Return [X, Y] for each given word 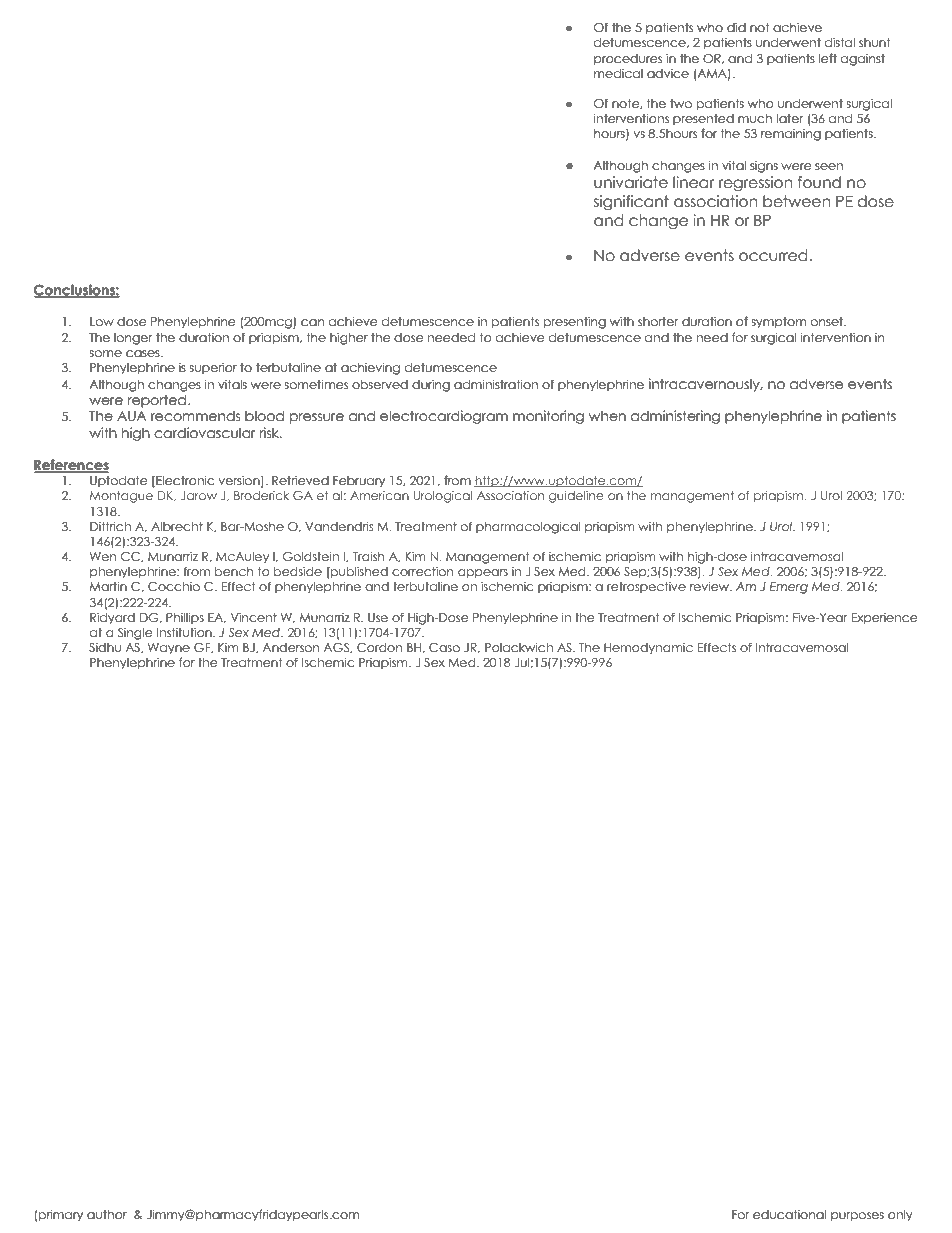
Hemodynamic [648, 649]
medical [618, 73]
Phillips [185, 618]
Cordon [379, 647]
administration [496, 384]
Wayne [169, 649]
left [828, 58]
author [107, 1214]
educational [789, 1214]
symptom [779, 323]
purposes [857, 1217]
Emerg [789, 588]
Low [102, 321]
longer [133, 339]
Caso [444, 647]
